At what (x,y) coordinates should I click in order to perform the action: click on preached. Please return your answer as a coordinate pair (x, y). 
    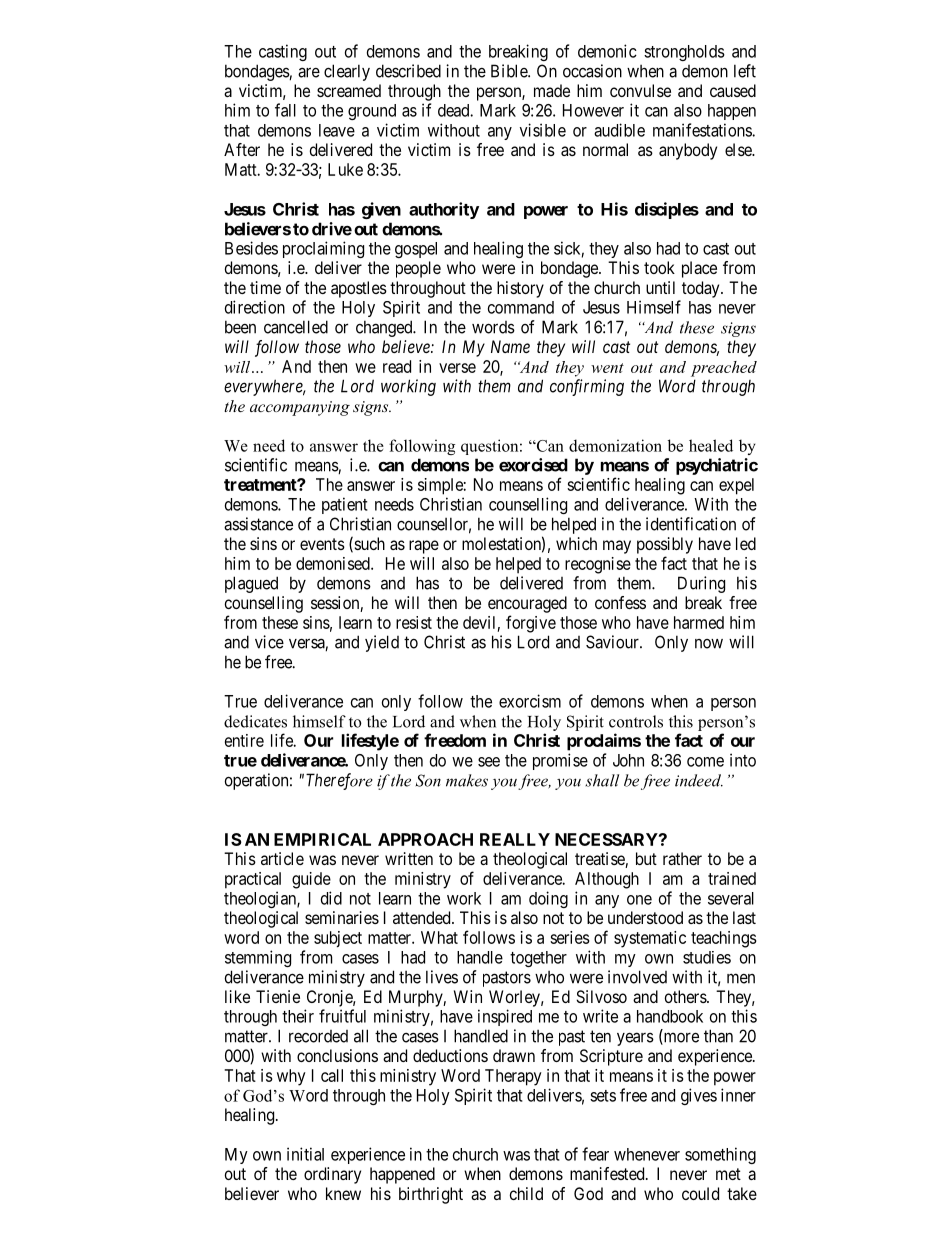
    Looking at the image, I should click on (724, 369).
